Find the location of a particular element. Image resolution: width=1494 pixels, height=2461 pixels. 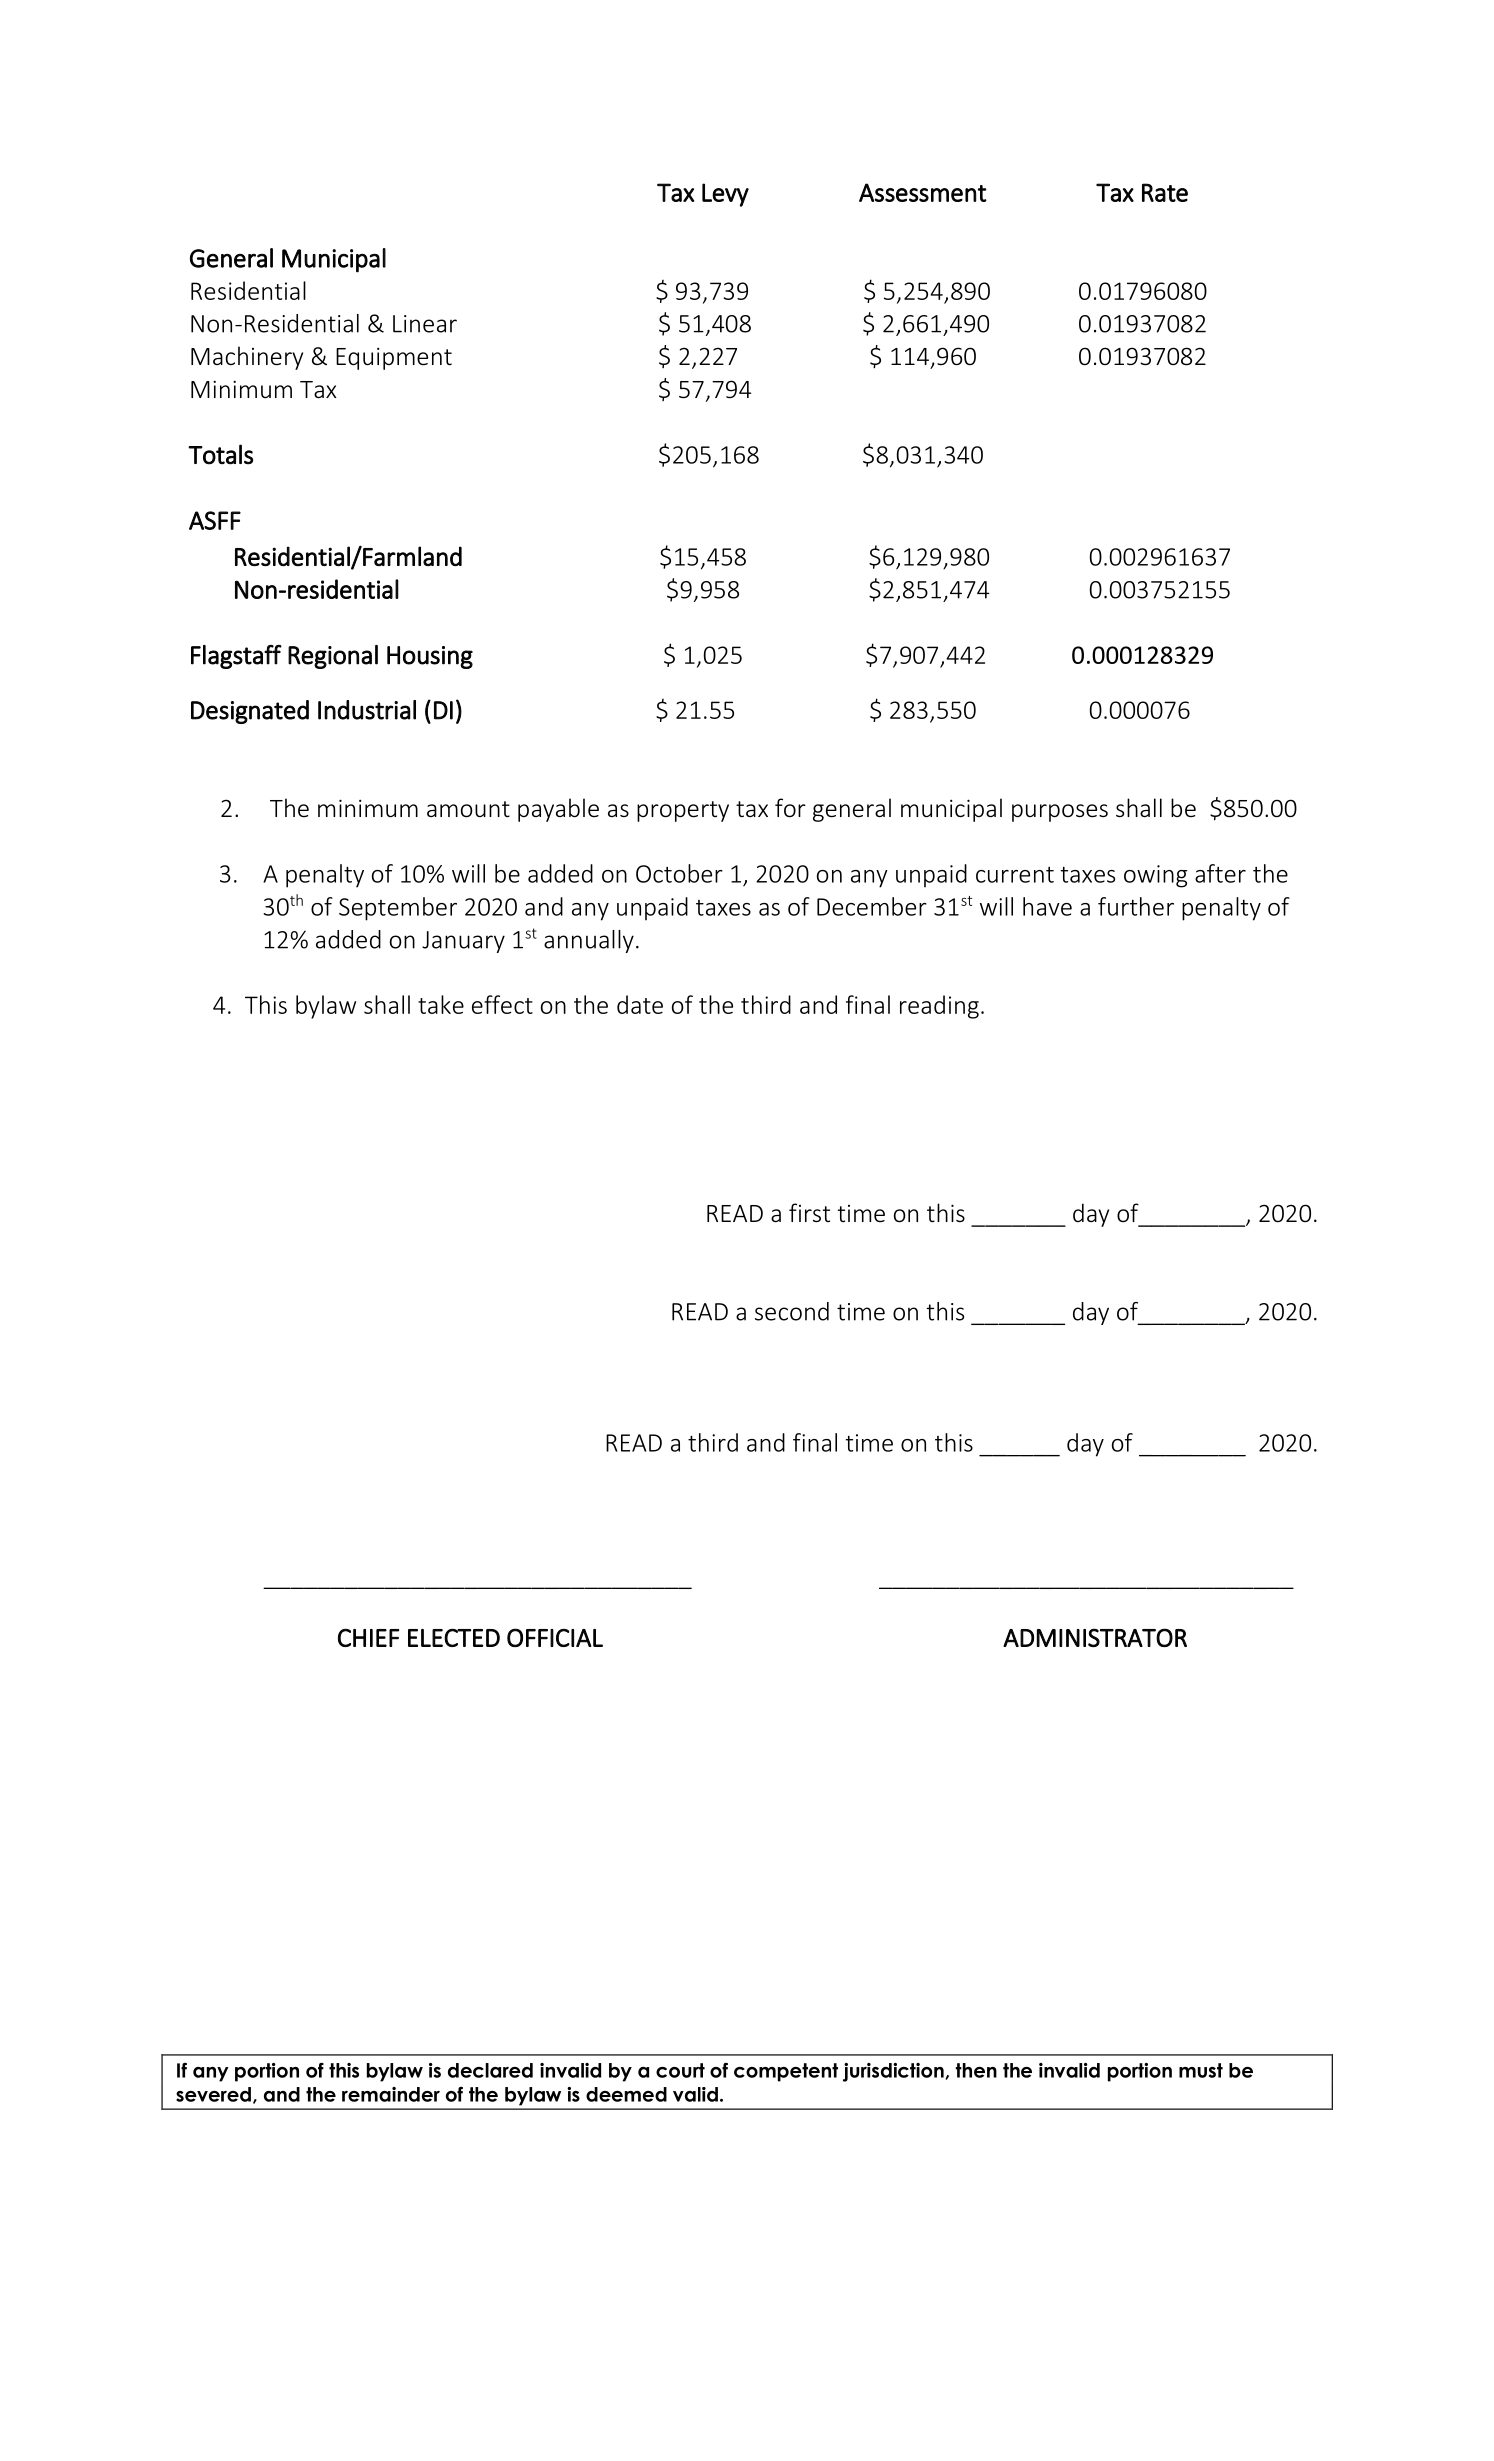

remainder is located at coordinates (391, 2094).
